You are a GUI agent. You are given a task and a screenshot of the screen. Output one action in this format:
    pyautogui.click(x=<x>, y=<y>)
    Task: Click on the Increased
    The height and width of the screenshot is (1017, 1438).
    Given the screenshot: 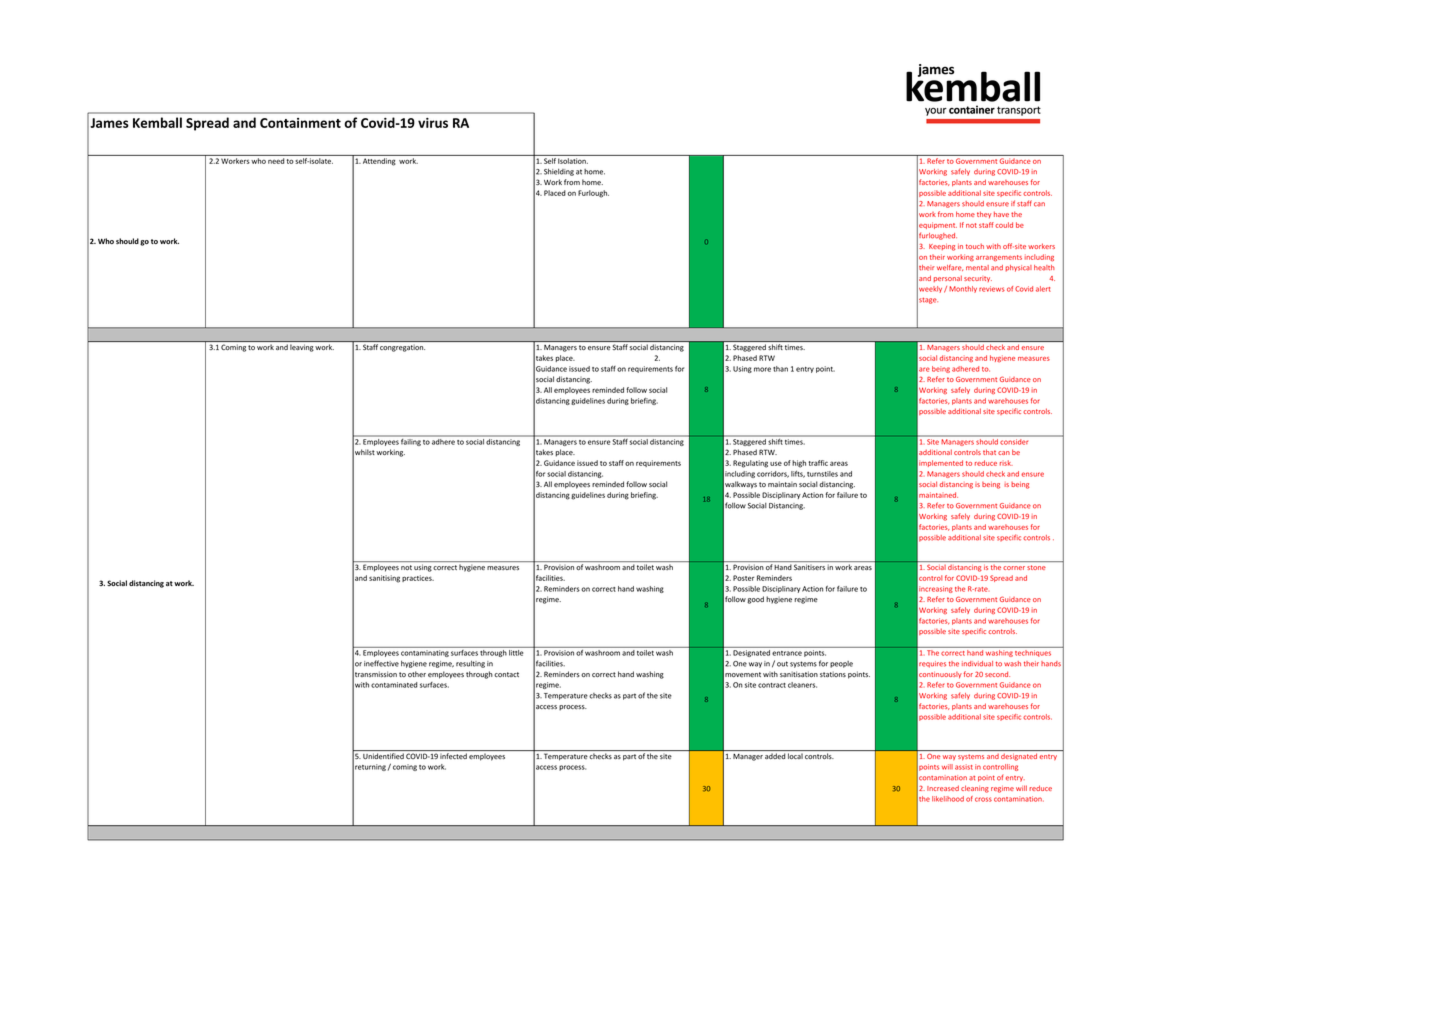 What is the action you would take?
    pyautogui.click(x=943, y=788)
